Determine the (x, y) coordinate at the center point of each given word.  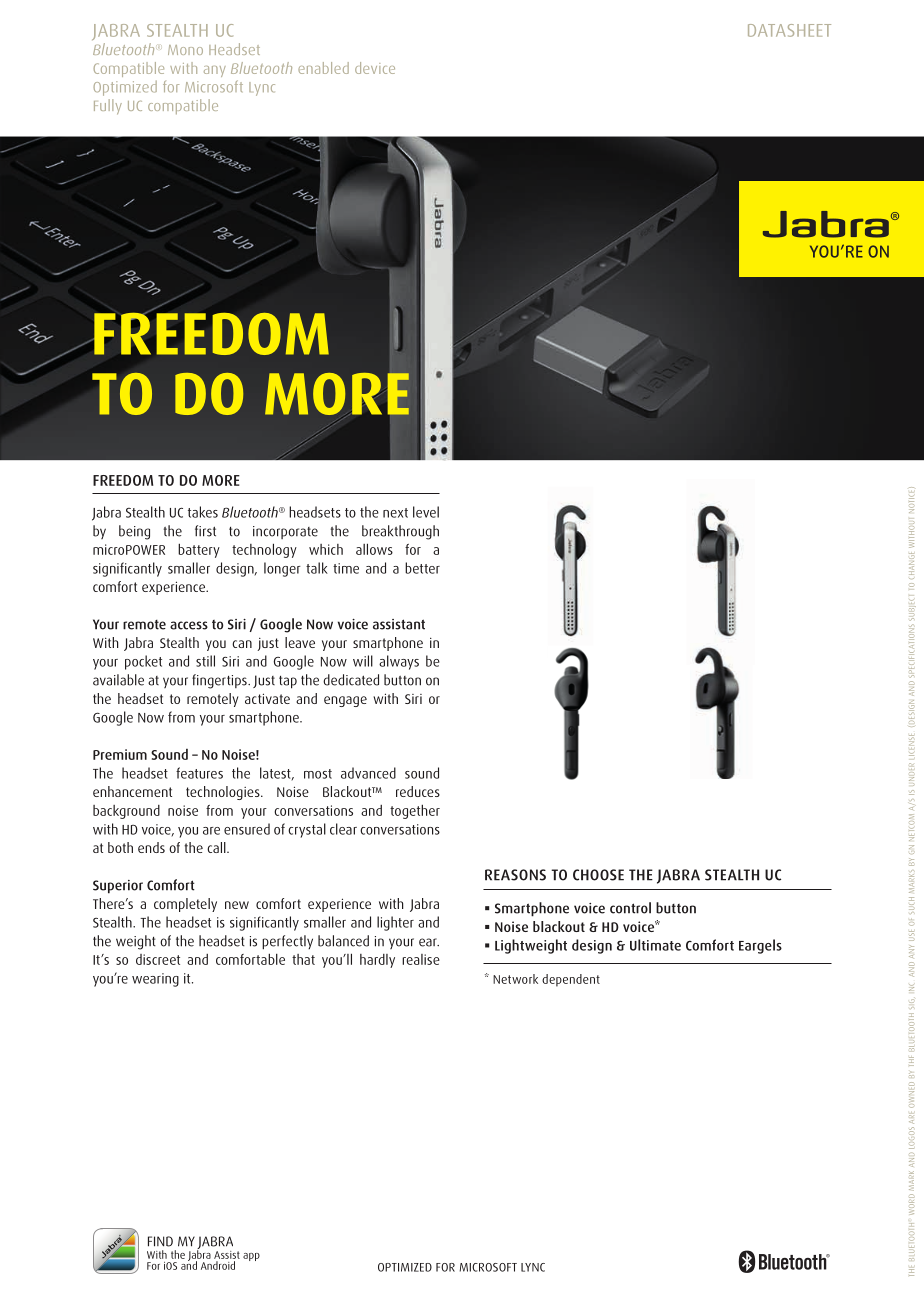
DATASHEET (789, 30)
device (375, 68)
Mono (185, 50)
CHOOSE (598, 875)
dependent (571, 980)
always (399, 662)
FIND (160, 1241)
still (205, 661)
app (251, 1257)
